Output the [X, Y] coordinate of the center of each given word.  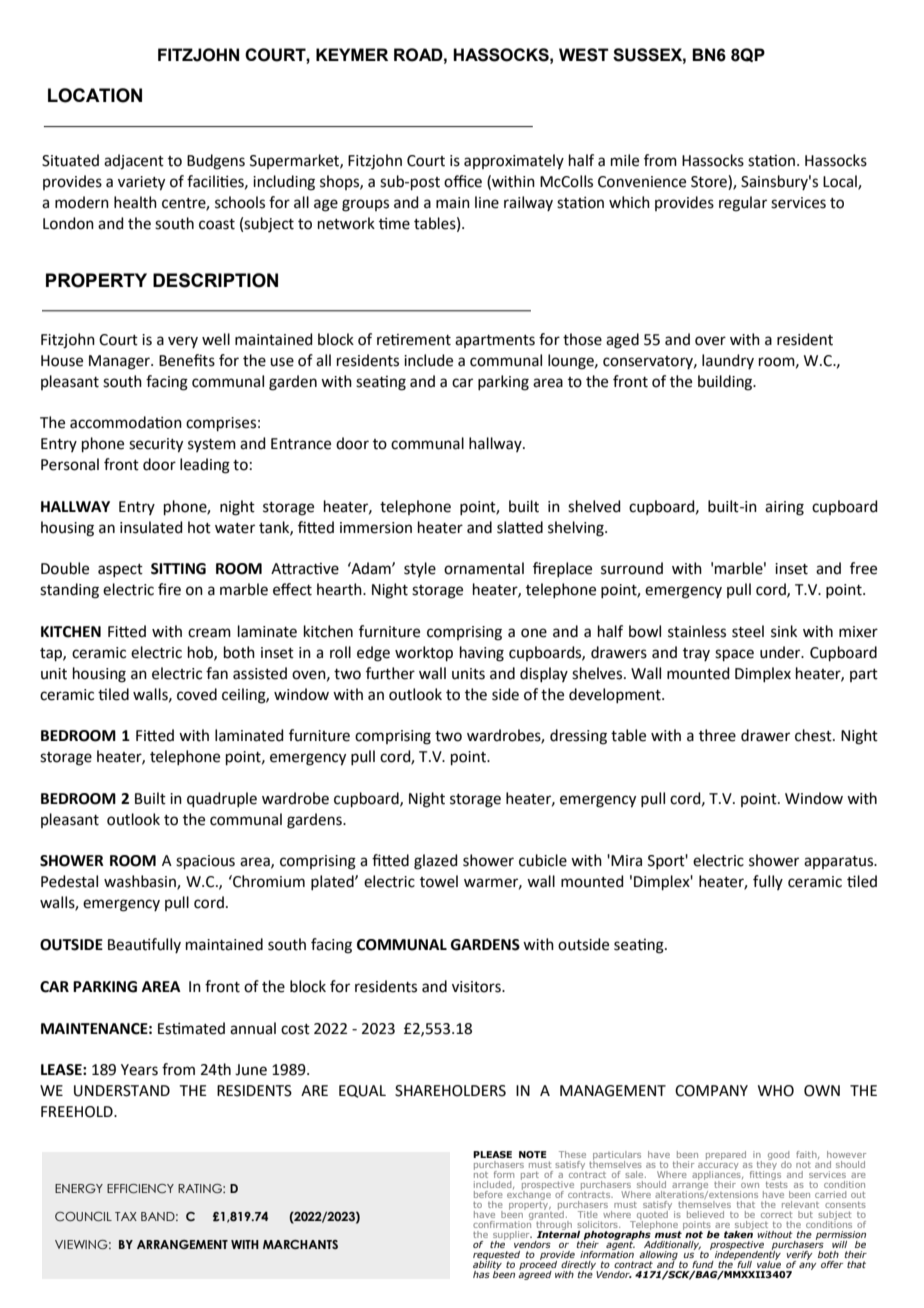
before [488, 1194]
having [482, 654]
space [734, 655]
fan [217, 673]
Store [710, 182]
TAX [126, 1216]
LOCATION [95, 95]
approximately [514, 161]
